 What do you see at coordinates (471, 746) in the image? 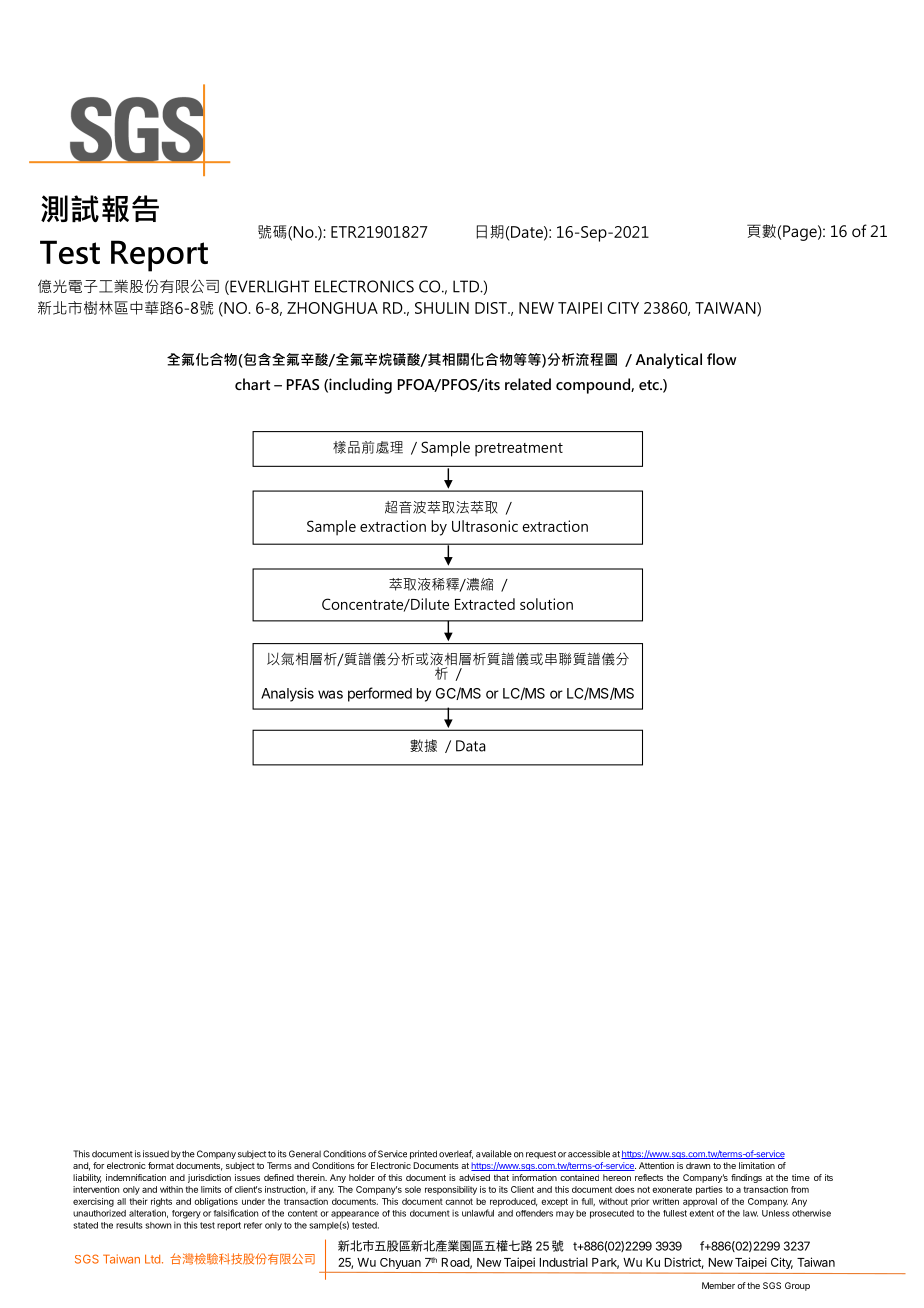
I see `Data` at bounding box center [471, 746].
